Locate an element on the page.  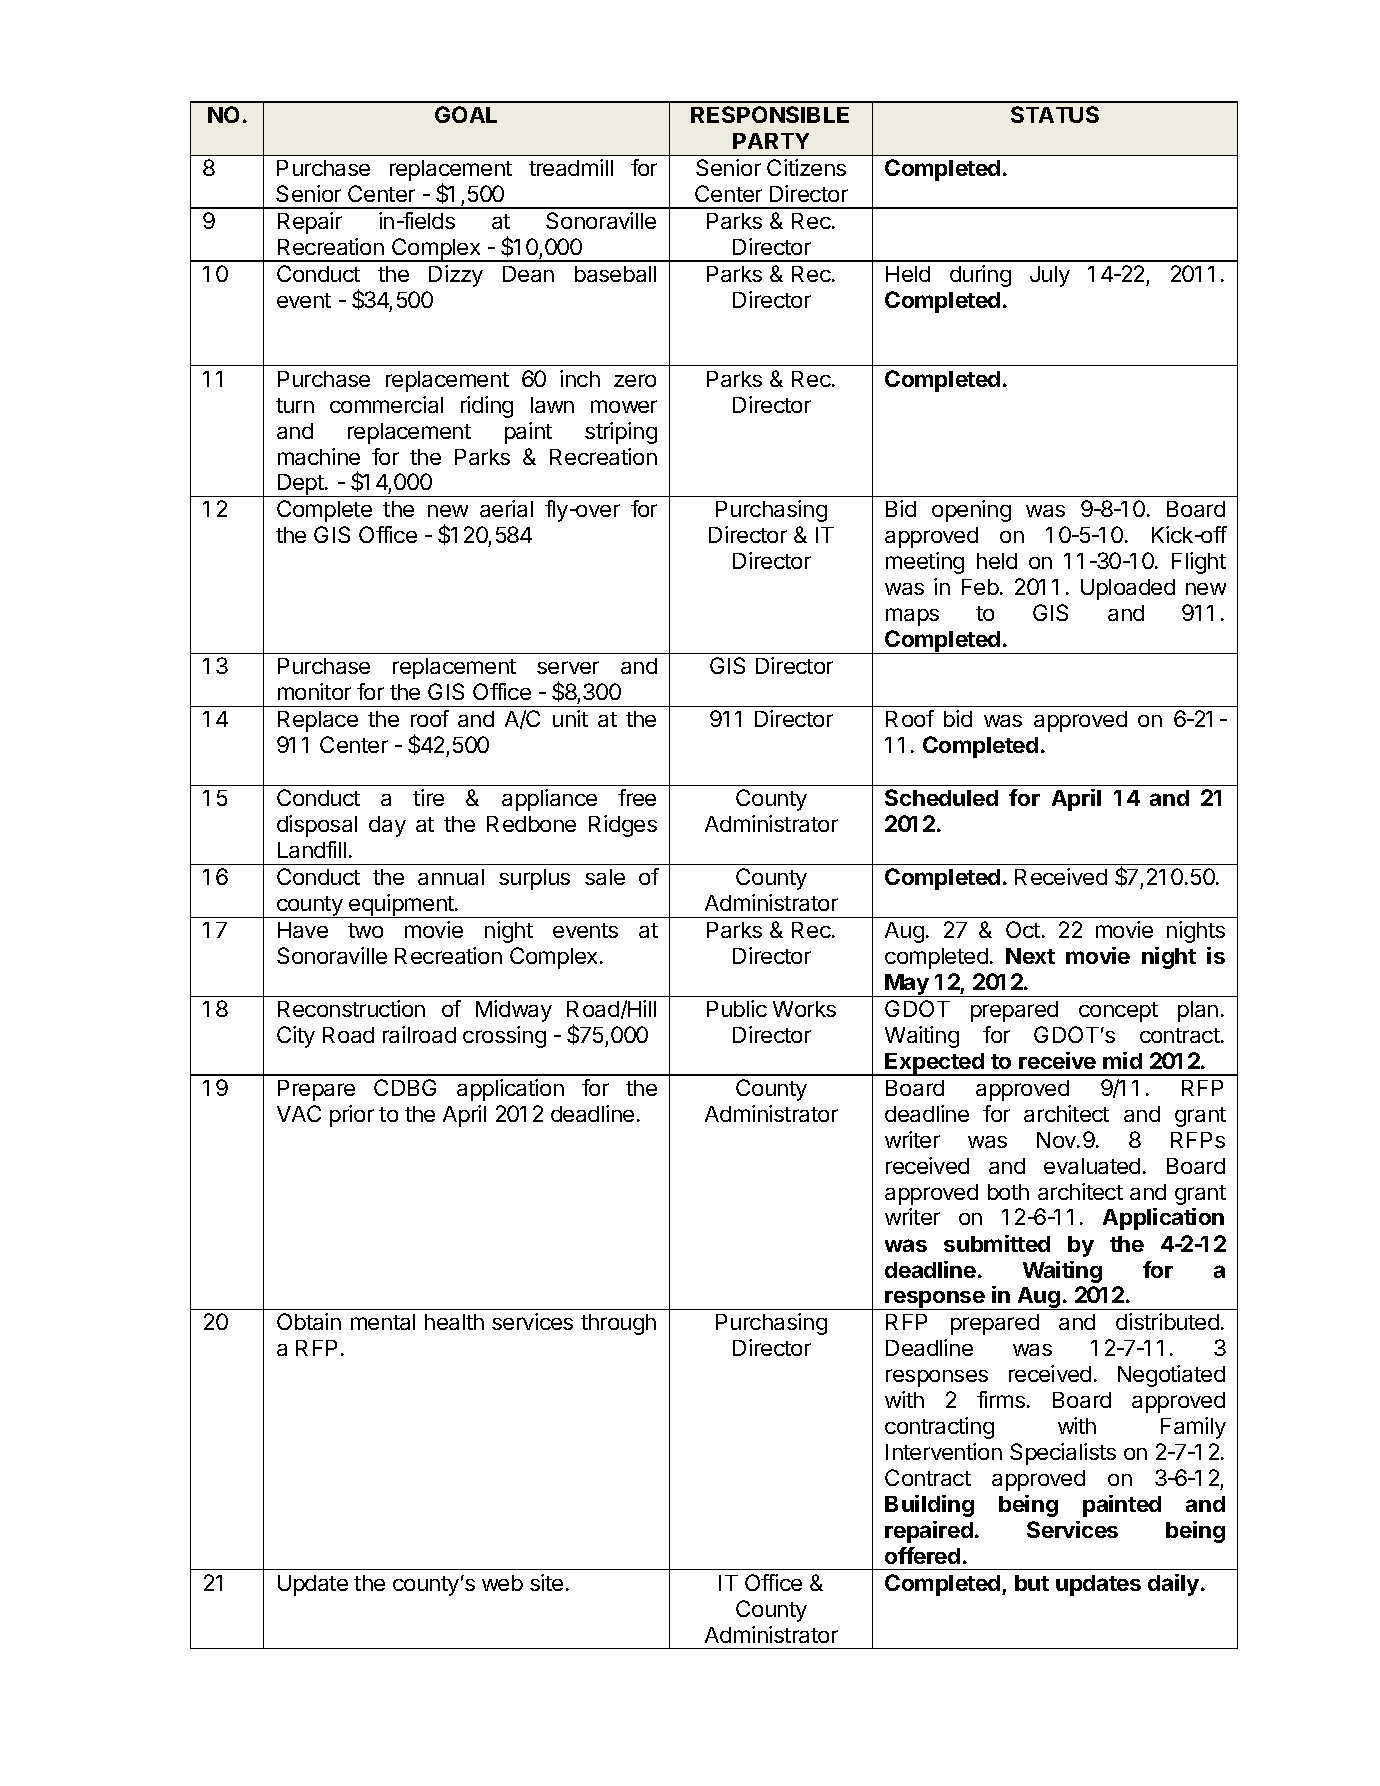
STATUS is located at coordinates (1055, 114).
